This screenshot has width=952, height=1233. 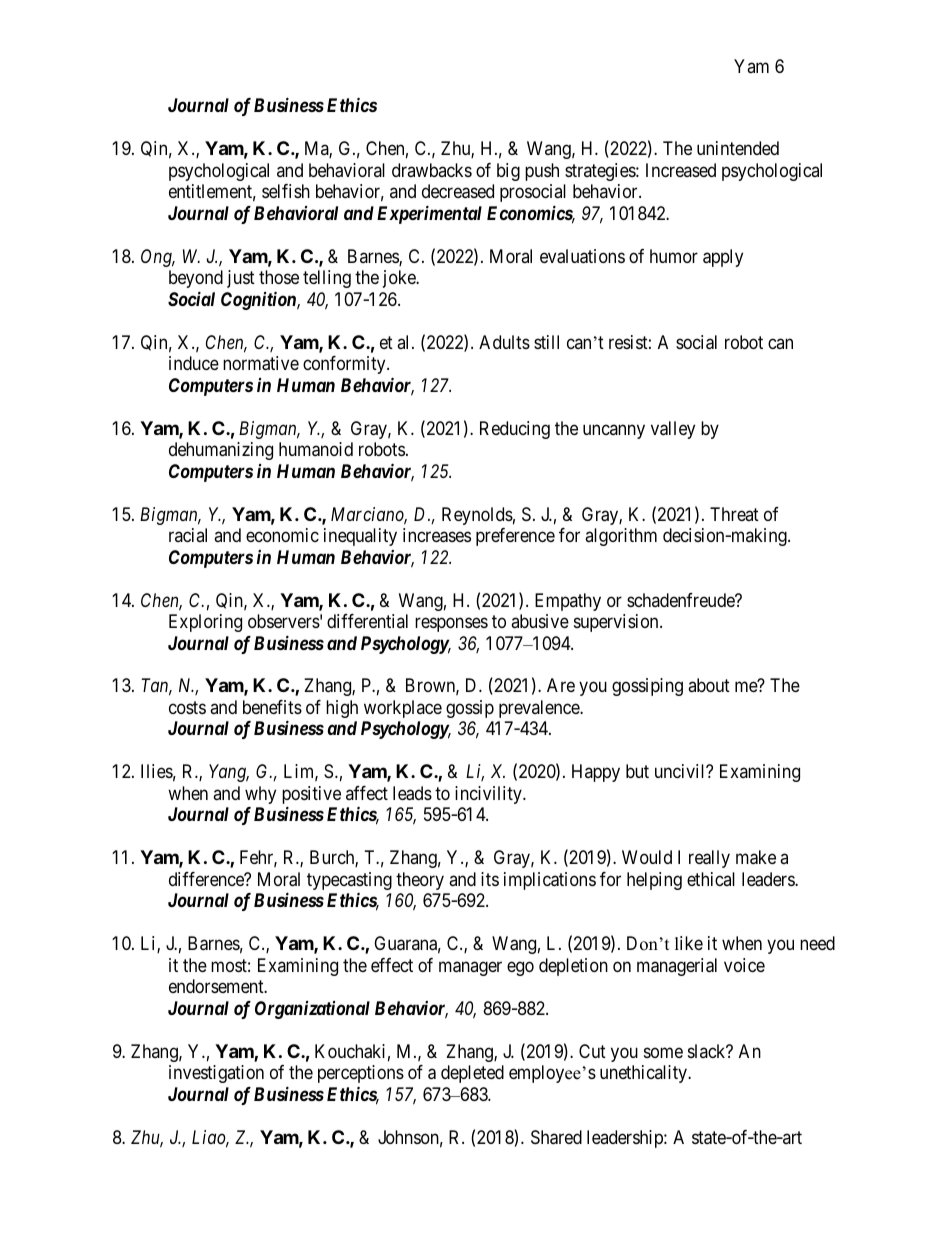 What do you see at coordinates (216, 1074) in the screenshot?
I see `investigation` at bounding box center [216, 1074].
